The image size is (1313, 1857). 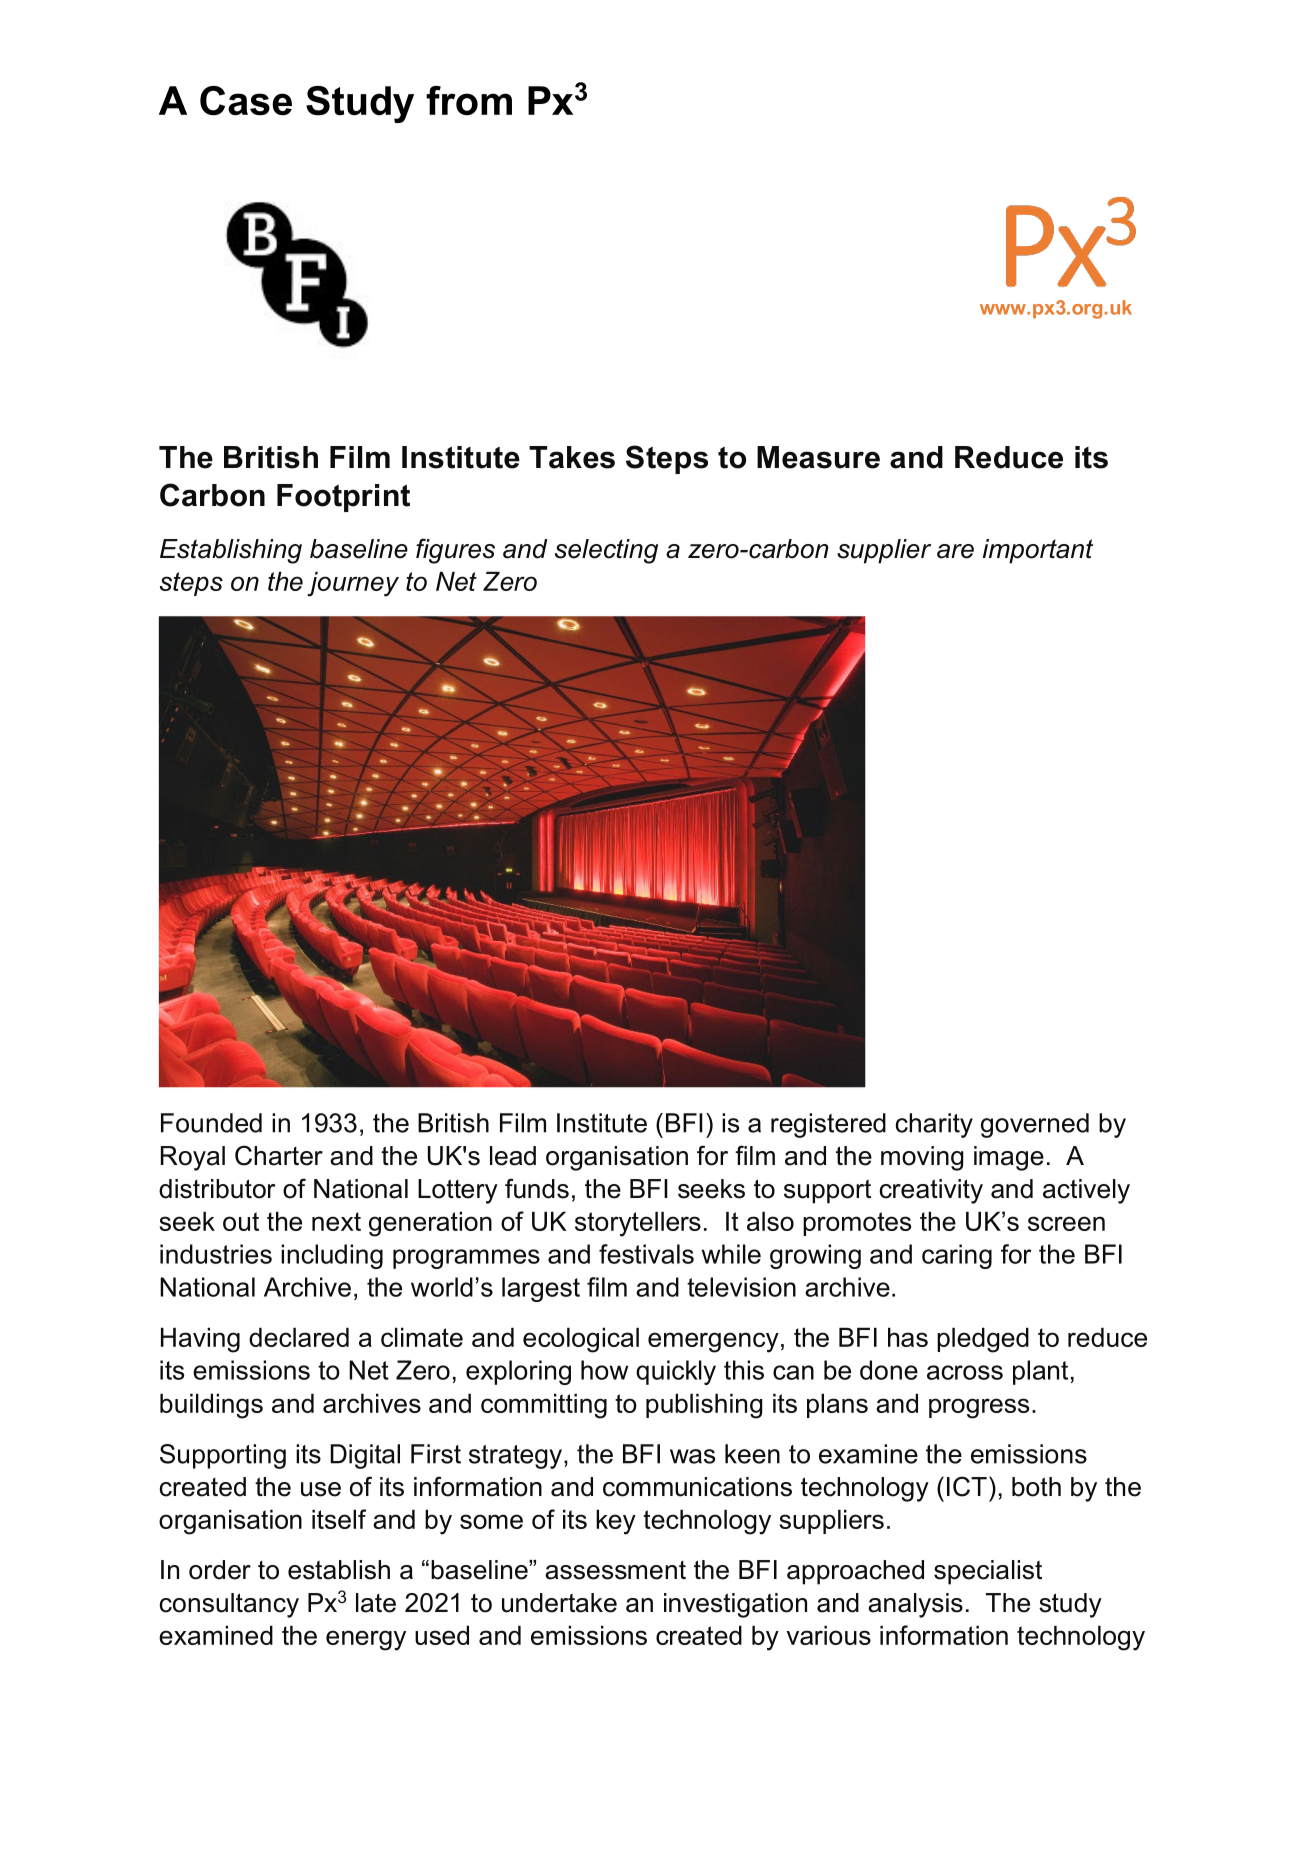 What do you see at coordinates (818, 457) in the screenshot?
I see `Measure` at bounding box center [818, 457].
